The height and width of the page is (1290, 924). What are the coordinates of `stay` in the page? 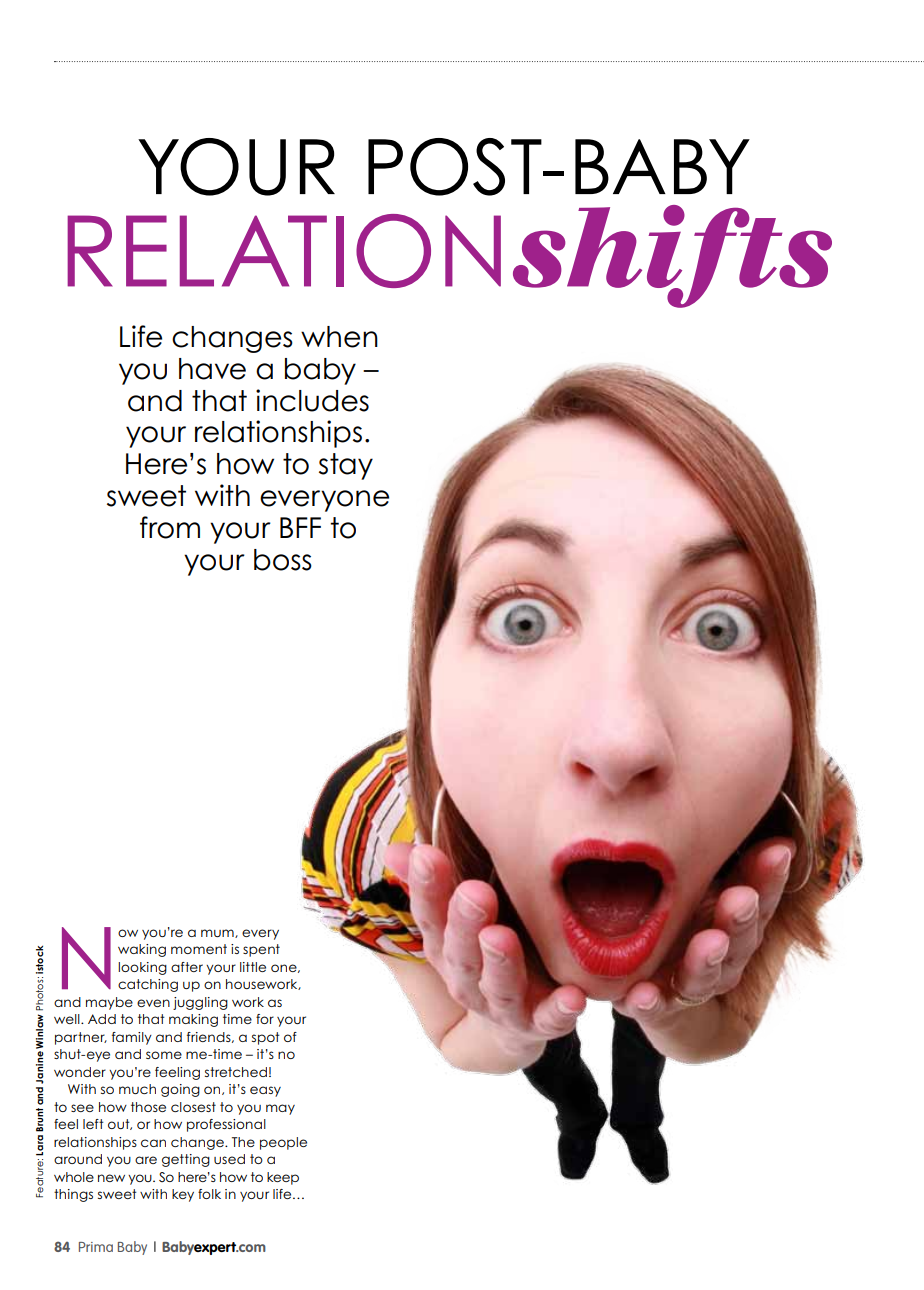 It's located at (346, 466).
